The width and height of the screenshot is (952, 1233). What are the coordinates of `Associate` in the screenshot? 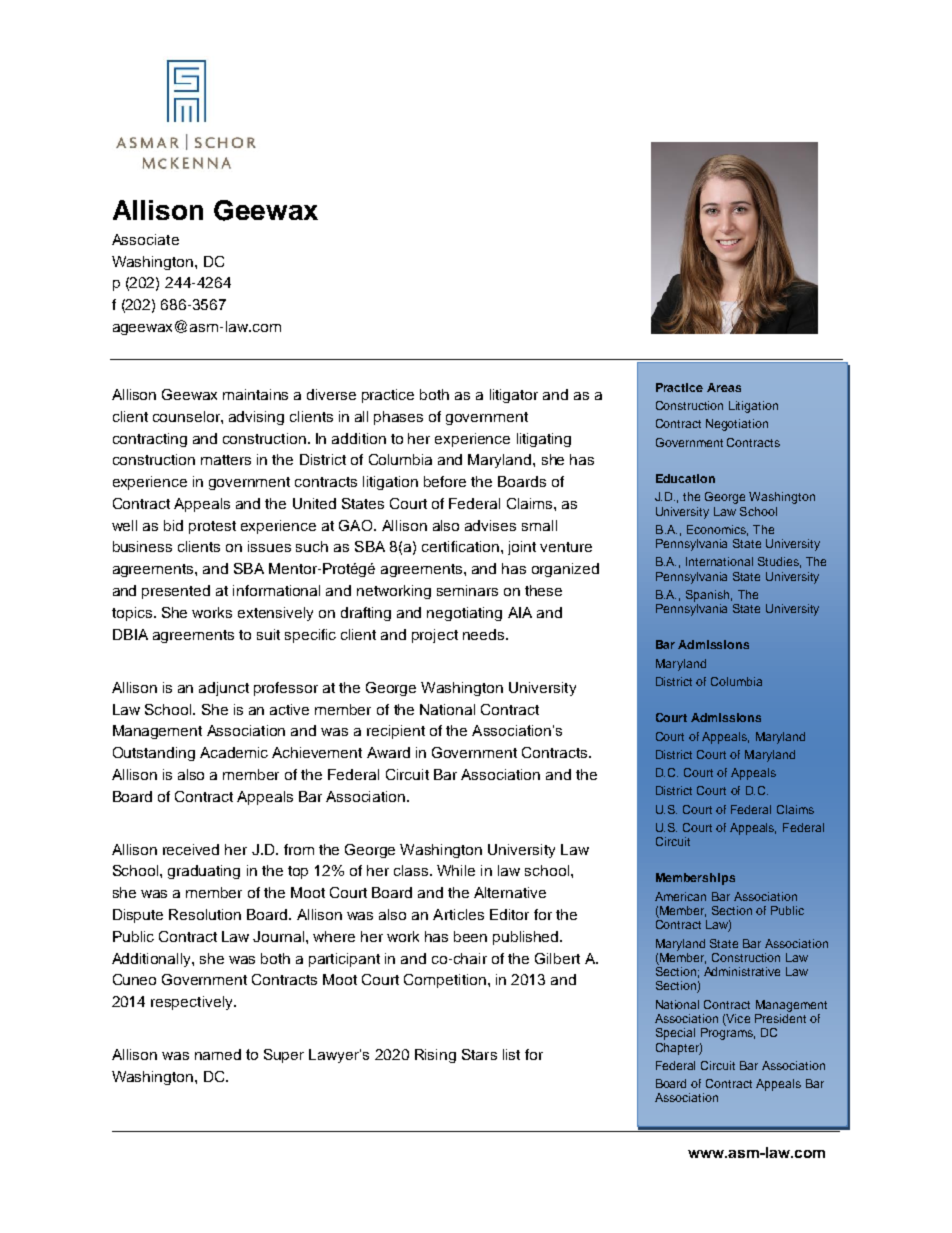 It's located at (145, 239).
